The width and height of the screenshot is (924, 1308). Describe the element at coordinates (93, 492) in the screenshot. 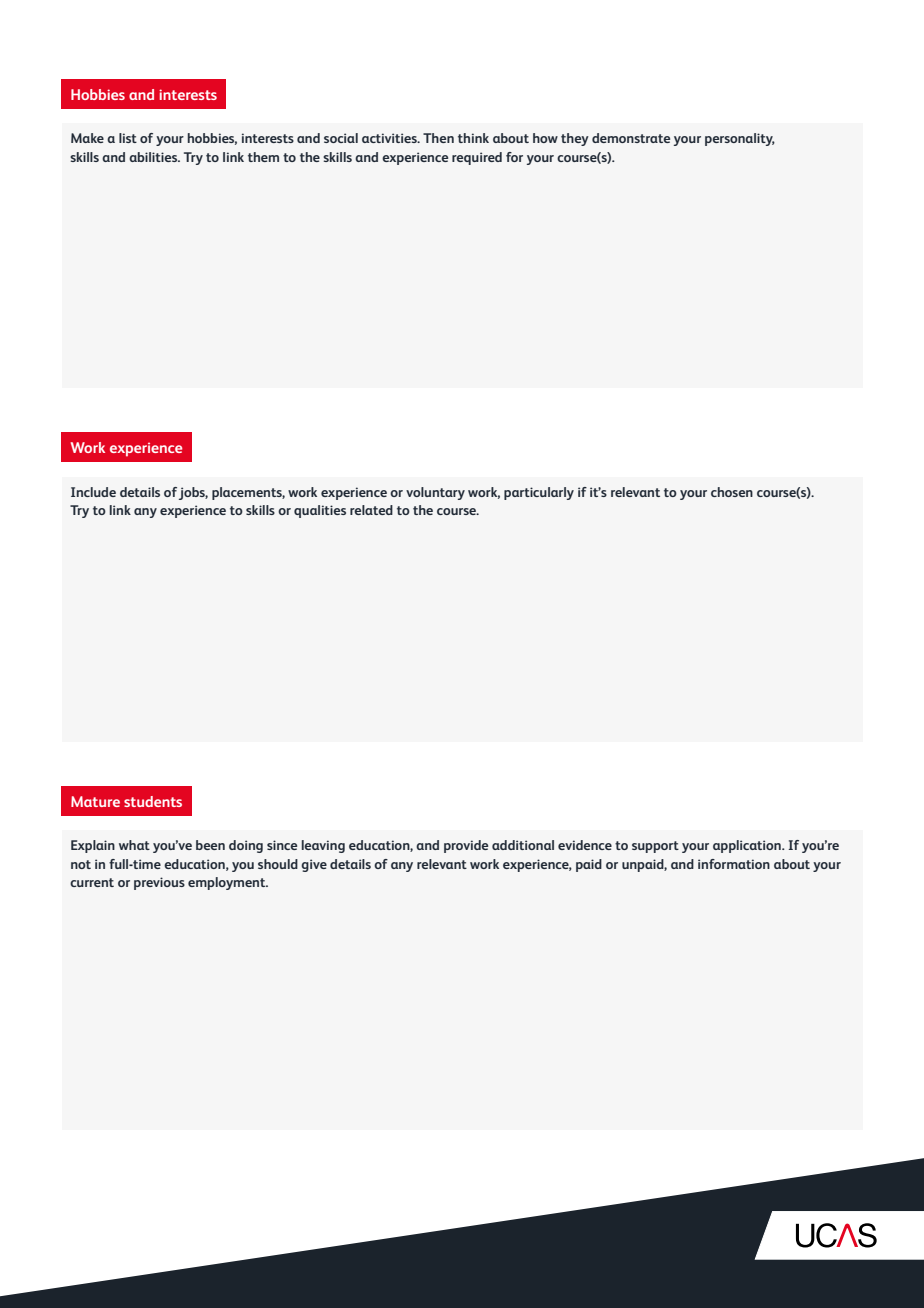

I see `Include` at that location.
